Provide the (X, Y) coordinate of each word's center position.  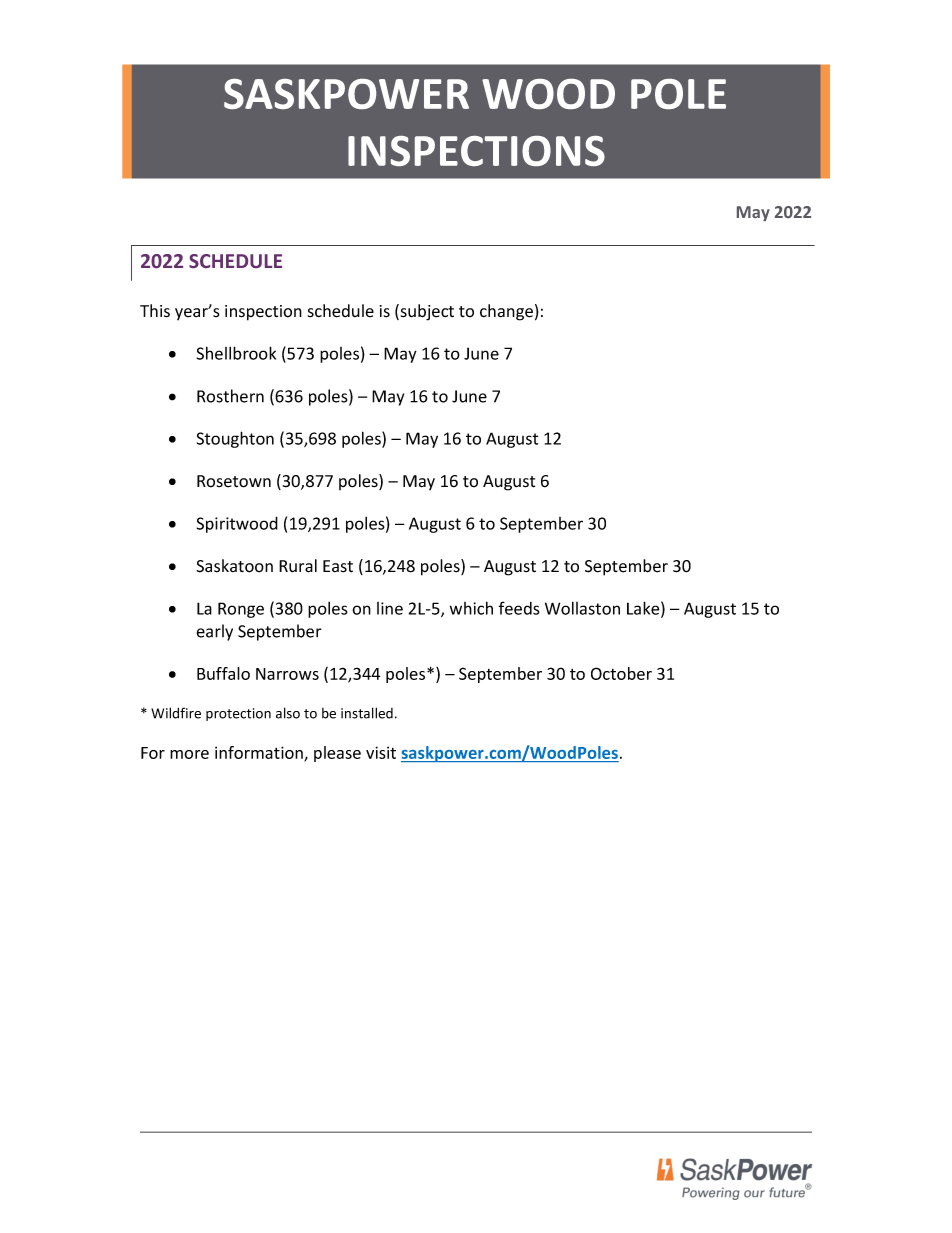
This (155, 311)
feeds (519, 608)
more (189, 754)
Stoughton (235, 439)
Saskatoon (234, 566)
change (506, 312)
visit (381, 752)
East (338, 566)
